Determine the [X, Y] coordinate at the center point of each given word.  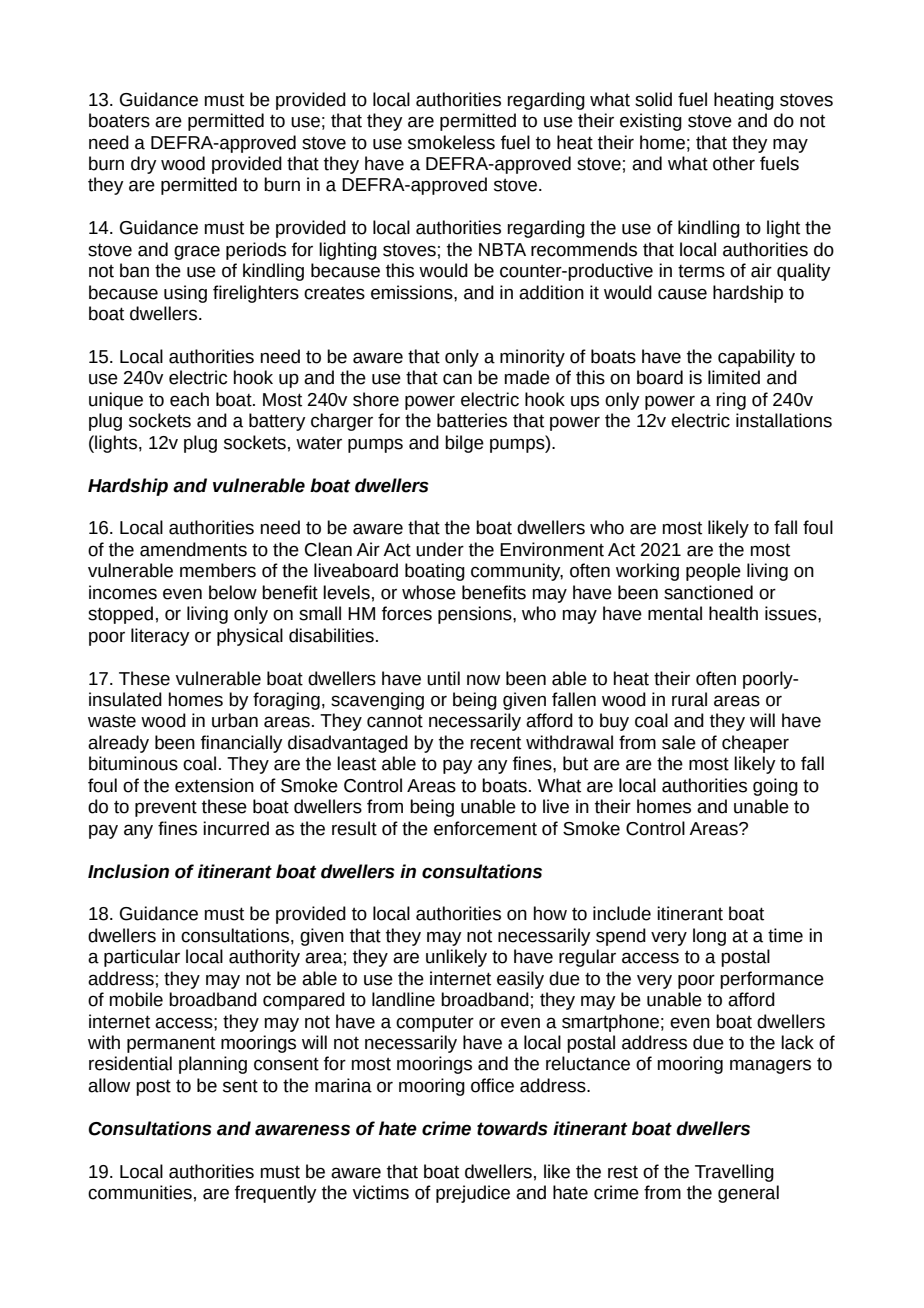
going [775, 787]
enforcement [485, 828]
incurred [236, 828]
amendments [193, 549]
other [734, 163]
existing [651, 122]
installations [784, 420]
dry [144, 165]
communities [140, 1192]
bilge [464, 444]
